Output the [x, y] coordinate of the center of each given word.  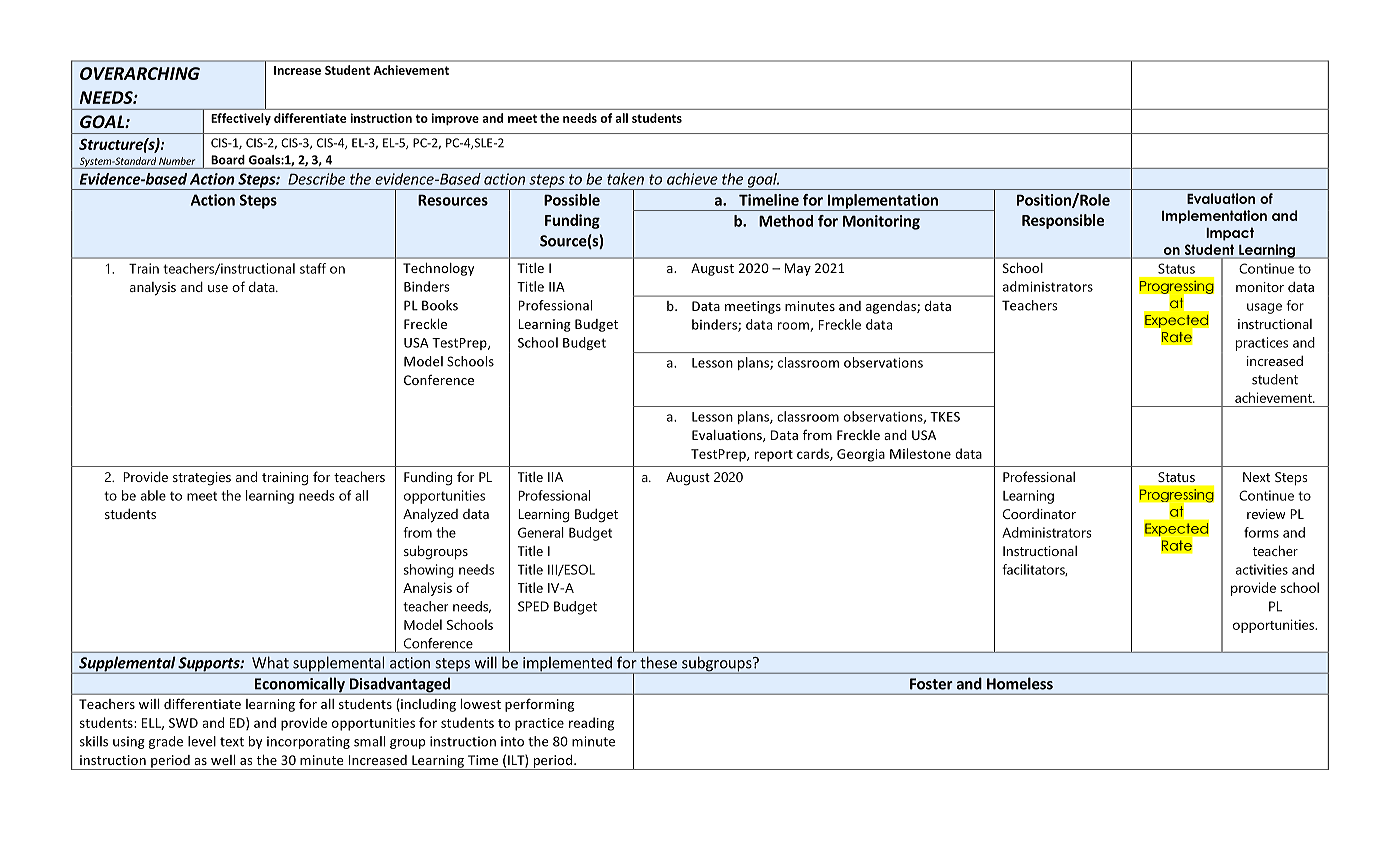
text [232, 742]
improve [455, 119]
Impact [1230, 234]
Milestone [920, 453]
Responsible [1063, 221]
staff [313, 268]
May [797, 269]
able [153, 495]
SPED [533, 606]
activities [1262, 569]
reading [591, 724]
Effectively [241, 119]
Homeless [1020, 683]
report [774, 456]
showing [429, 571]
